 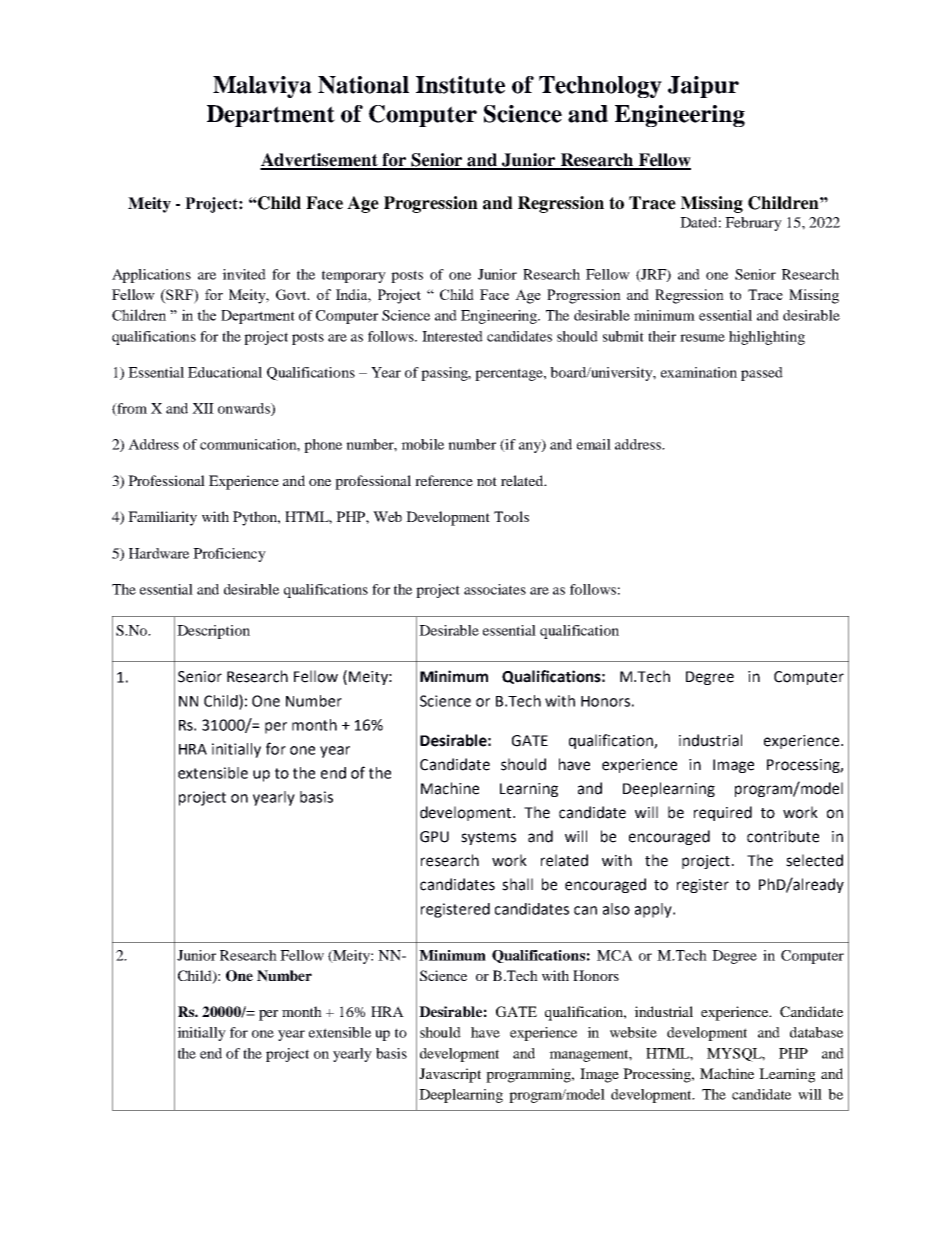 What do you see at coordinates (495, 589) in the page?
I see `associates` at bounding box center [495, 589].
